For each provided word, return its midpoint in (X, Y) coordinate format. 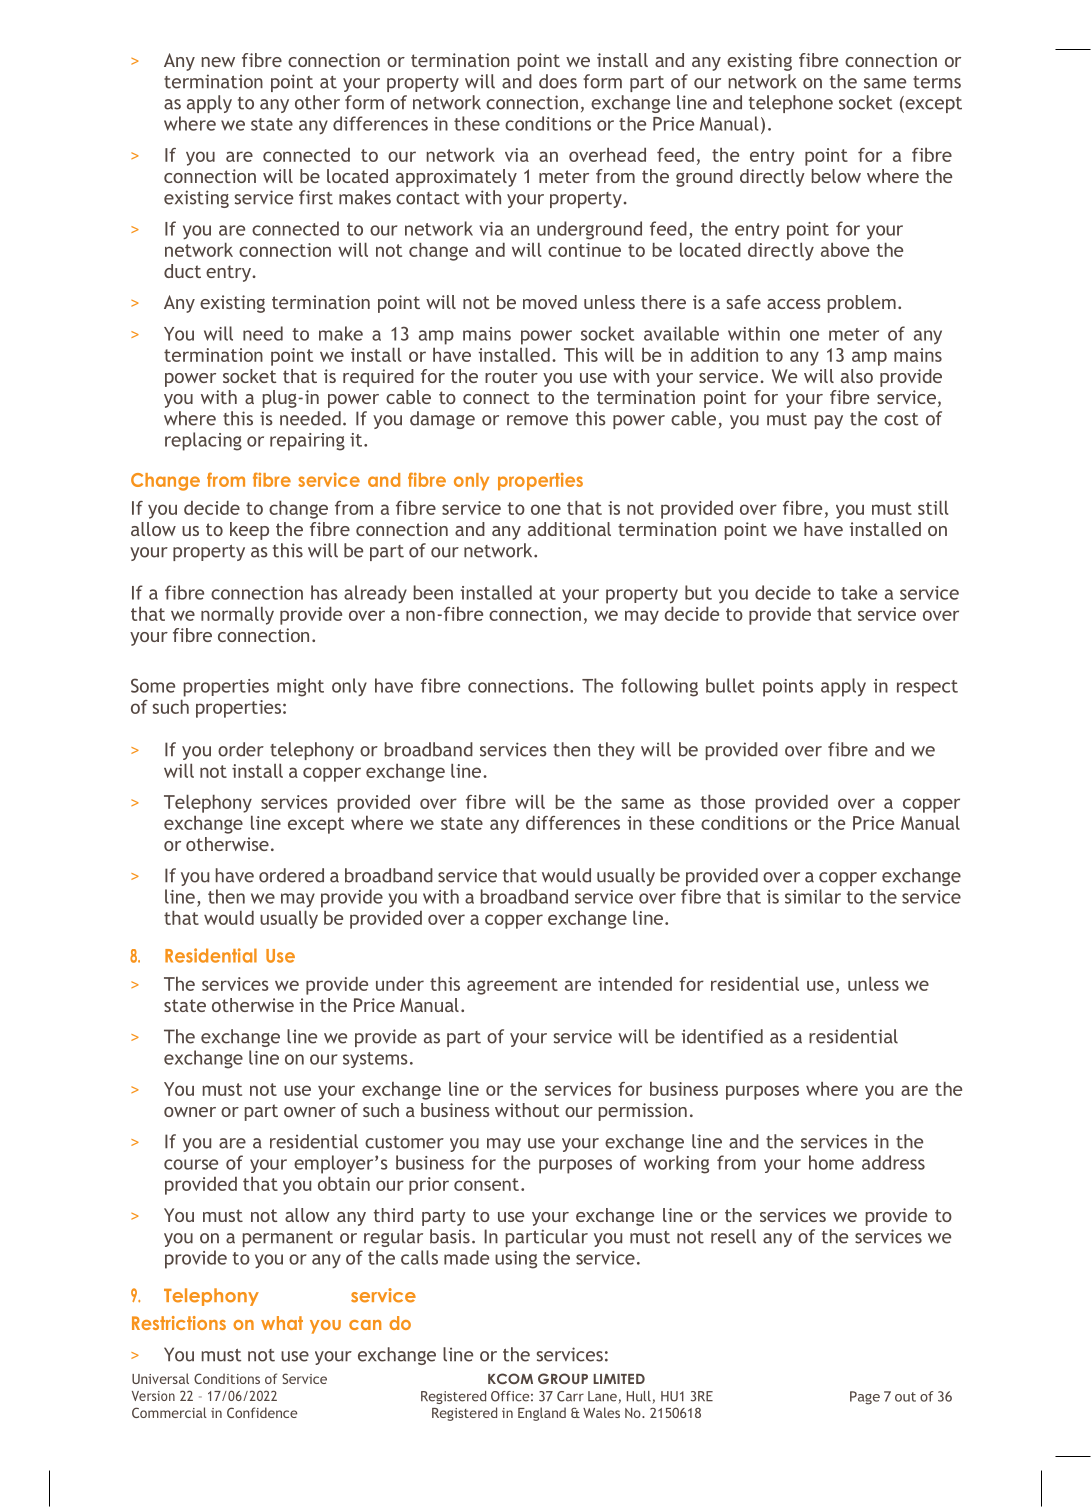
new (218, 62)
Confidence (262, 1412)
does (558, 81)
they (616, 751)
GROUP (563, 1378)
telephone (791, 104)
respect (927, 688)
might (300, 687)
